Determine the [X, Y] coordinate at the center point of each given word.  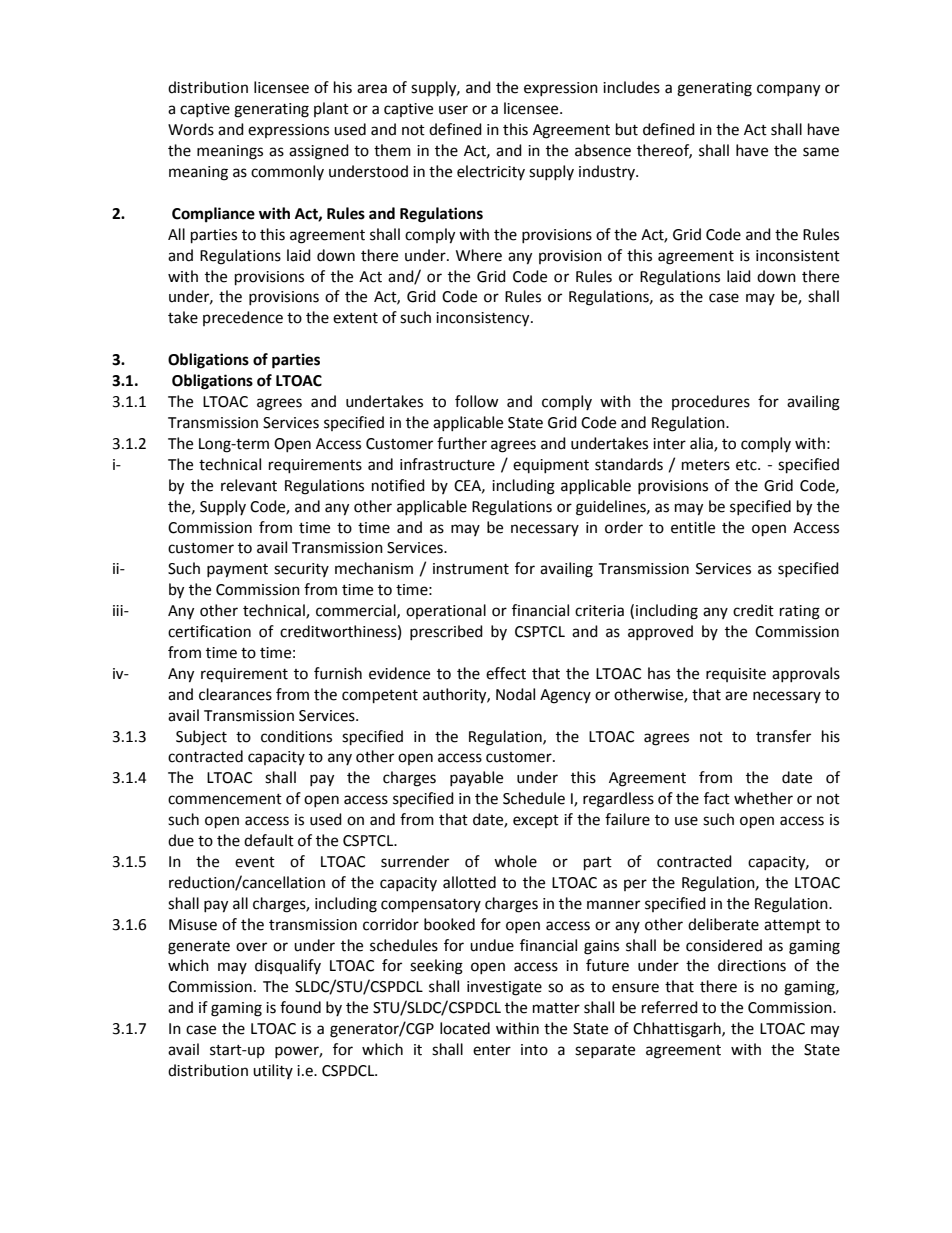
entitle [693, 527]
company [788, 90]
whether [763, 798]
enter [492, 1050]
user [453, 110]
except [536, 821]
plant [331, 109]
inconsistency [484, 319]
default [269, 840]
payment [237, 571]
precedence [243, 318]
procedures [711, 402]
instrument [471, 569]
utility [273, 1071]
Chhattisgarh [678, 1030]
